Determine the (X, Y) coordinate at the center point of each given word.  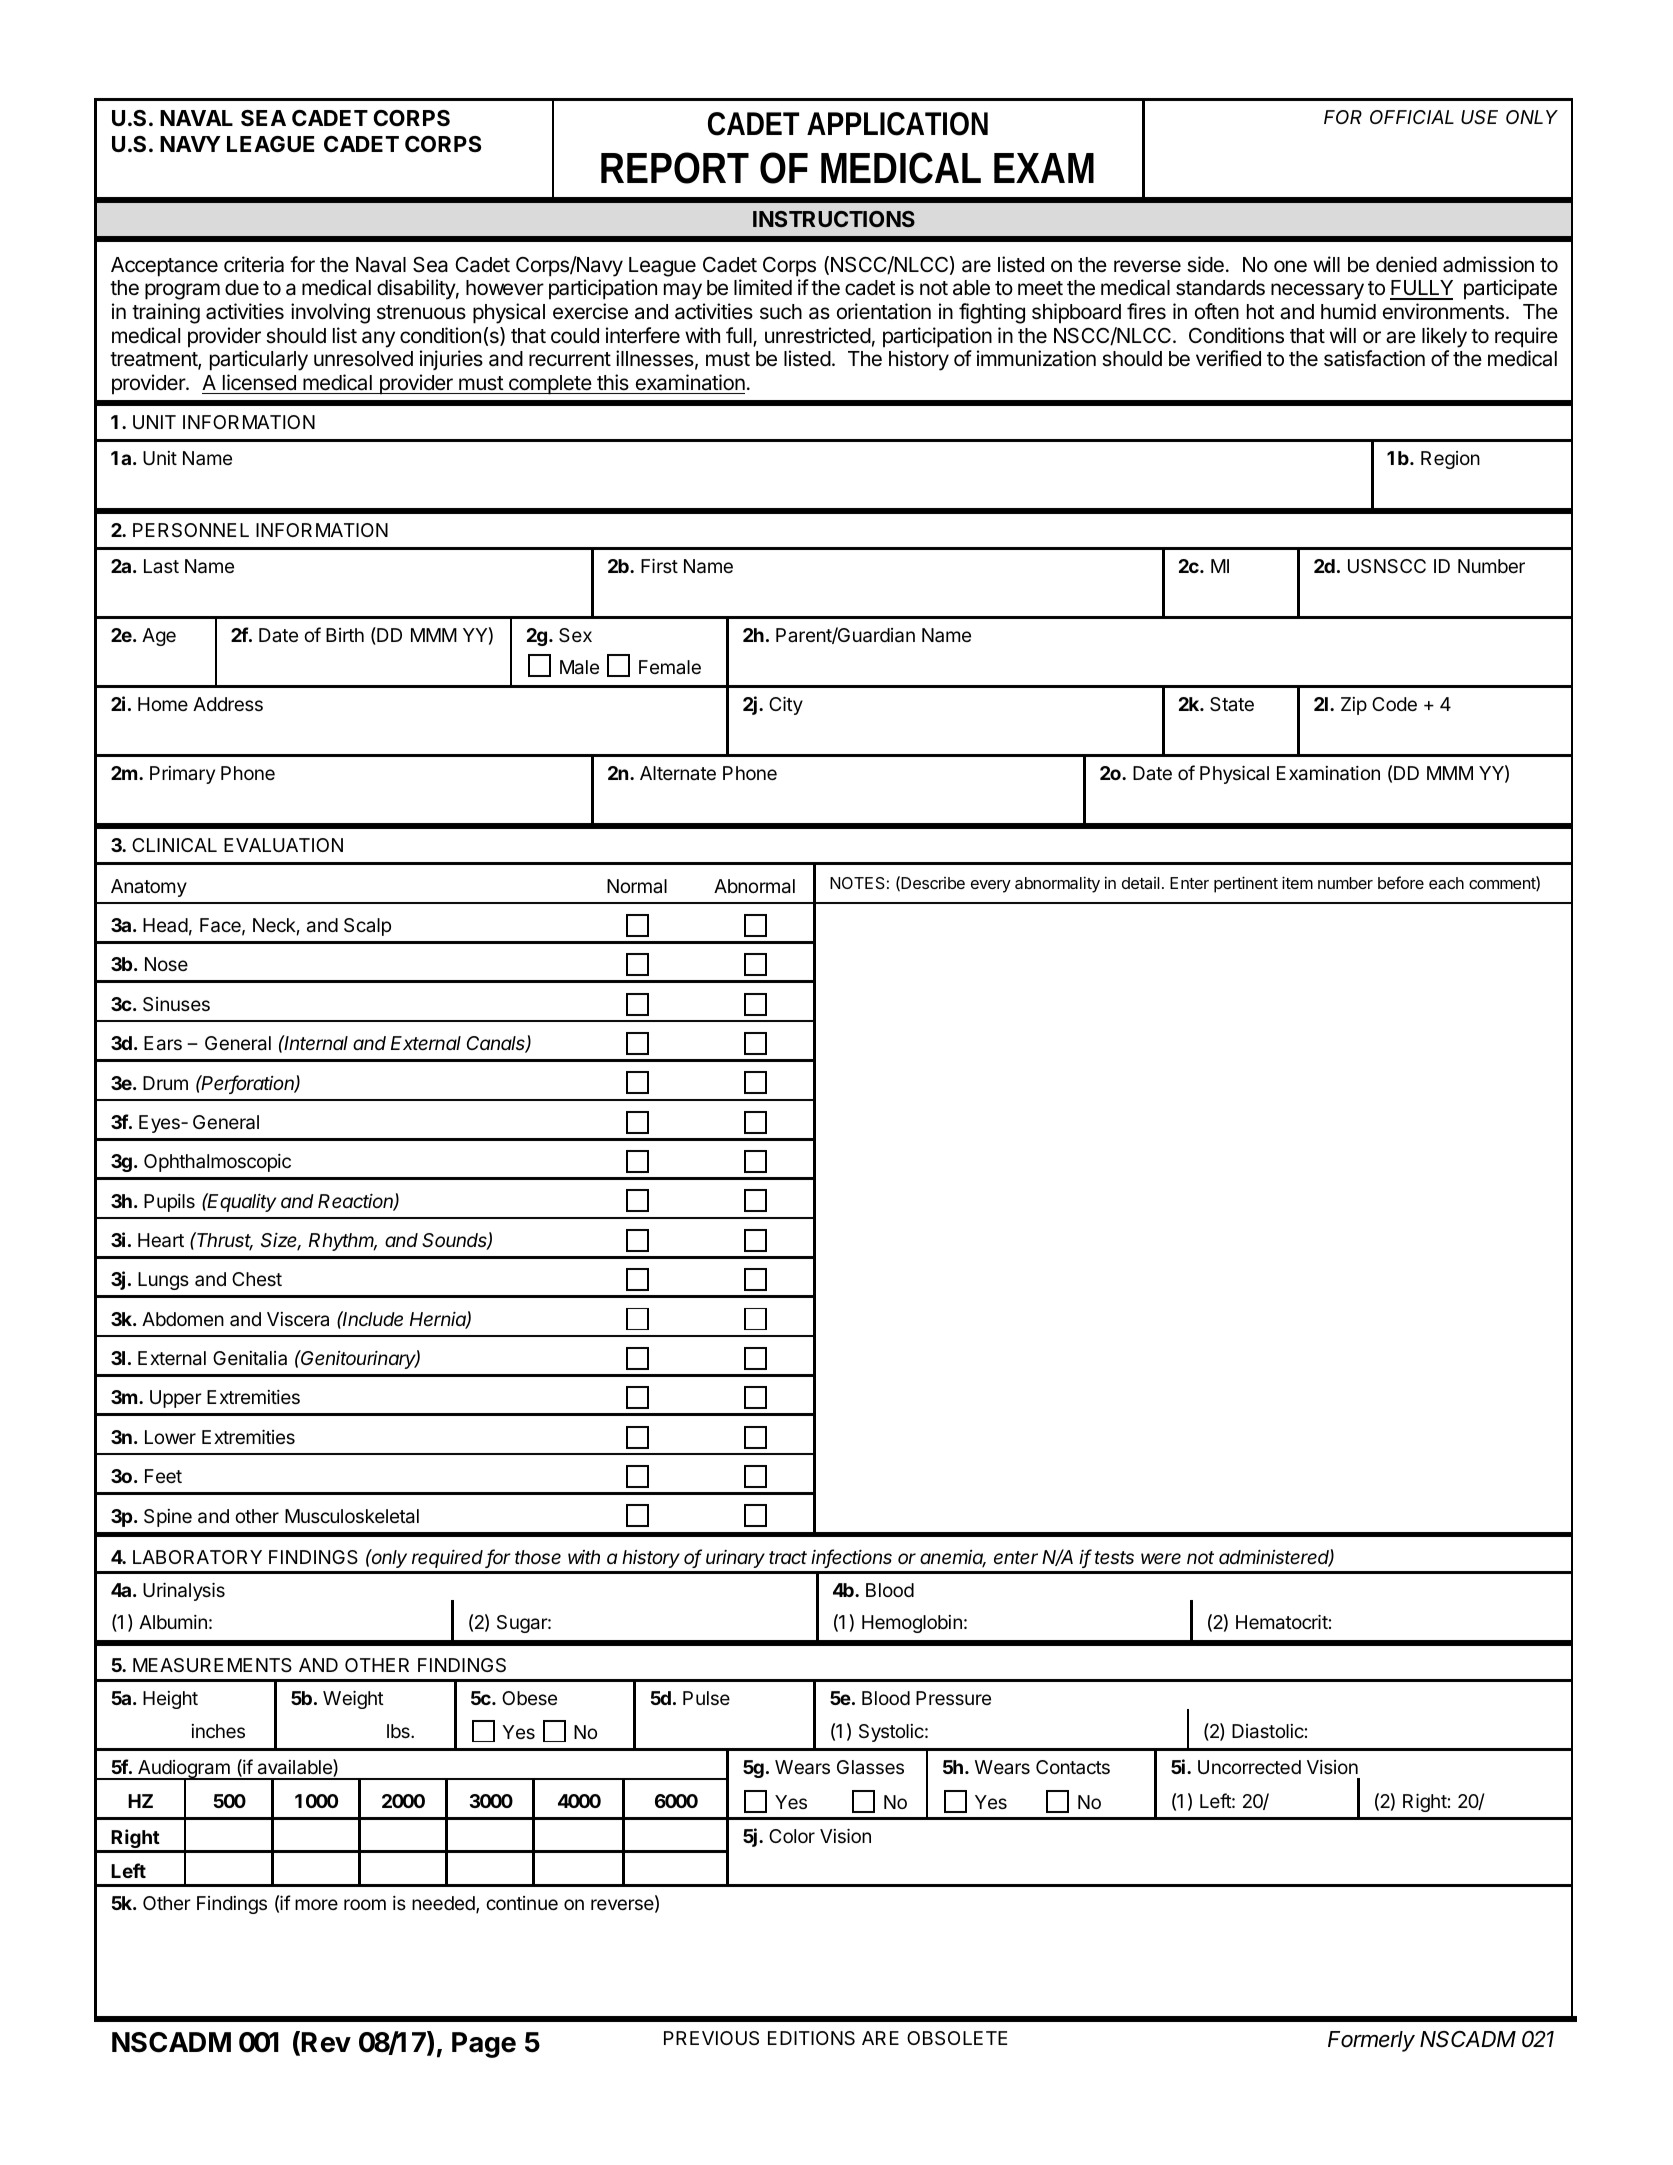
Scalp (367, 927)
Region (1450, 460)
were (1161, 1558)
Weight (353, 1699)
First (659, 565)
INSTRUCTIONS (834, 219)
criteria (254, 264)
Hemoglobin (912, 1624)
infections (851, 1558)
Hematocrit (1282, 1622)
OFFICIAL (1412, 117)
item (1297, 882)
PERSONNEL (191, 530)
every (991, 886)
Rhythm (343, 1242)
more (316, 1904)
